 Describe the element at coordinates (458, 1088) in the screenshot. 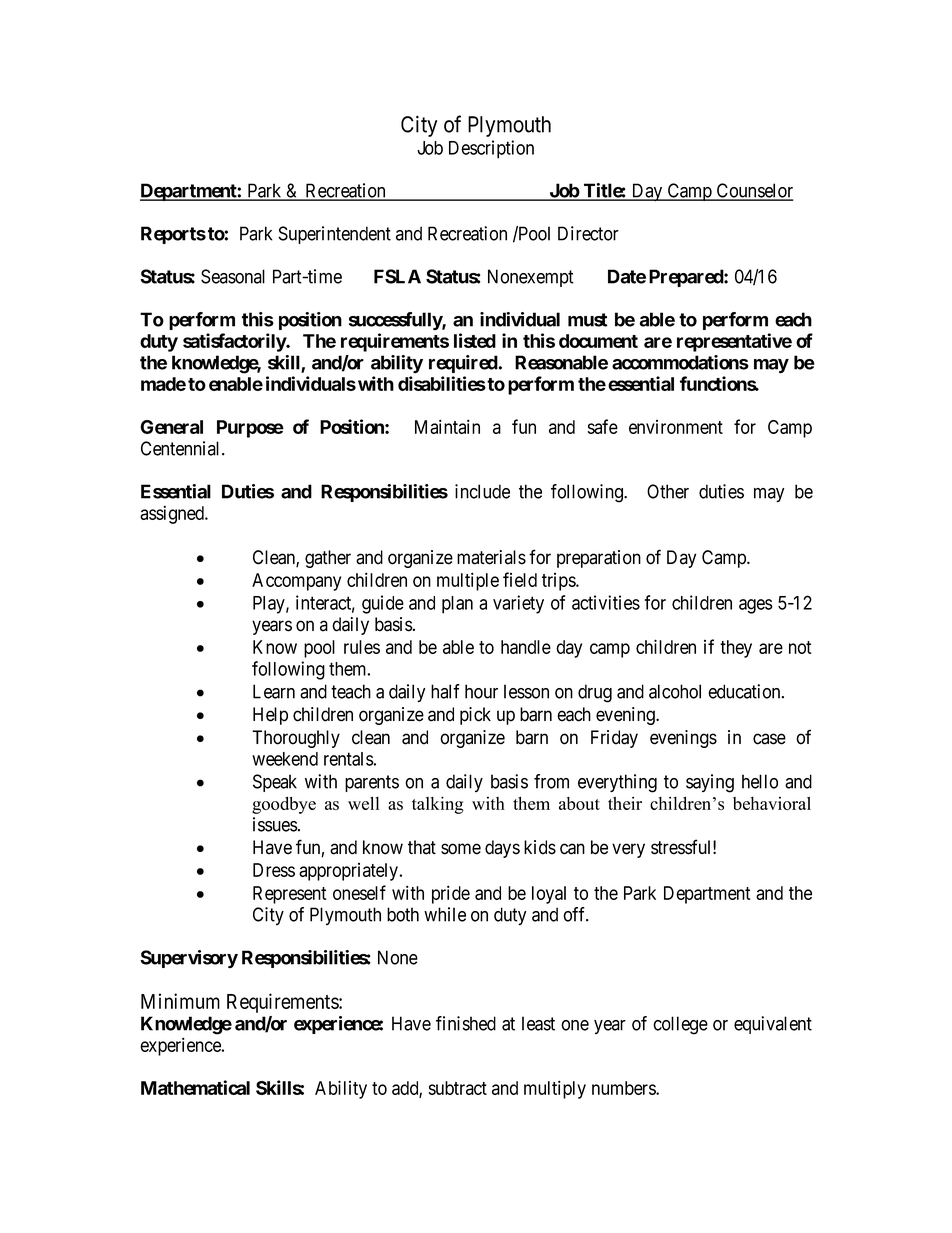

I see `subtract` at that location.
